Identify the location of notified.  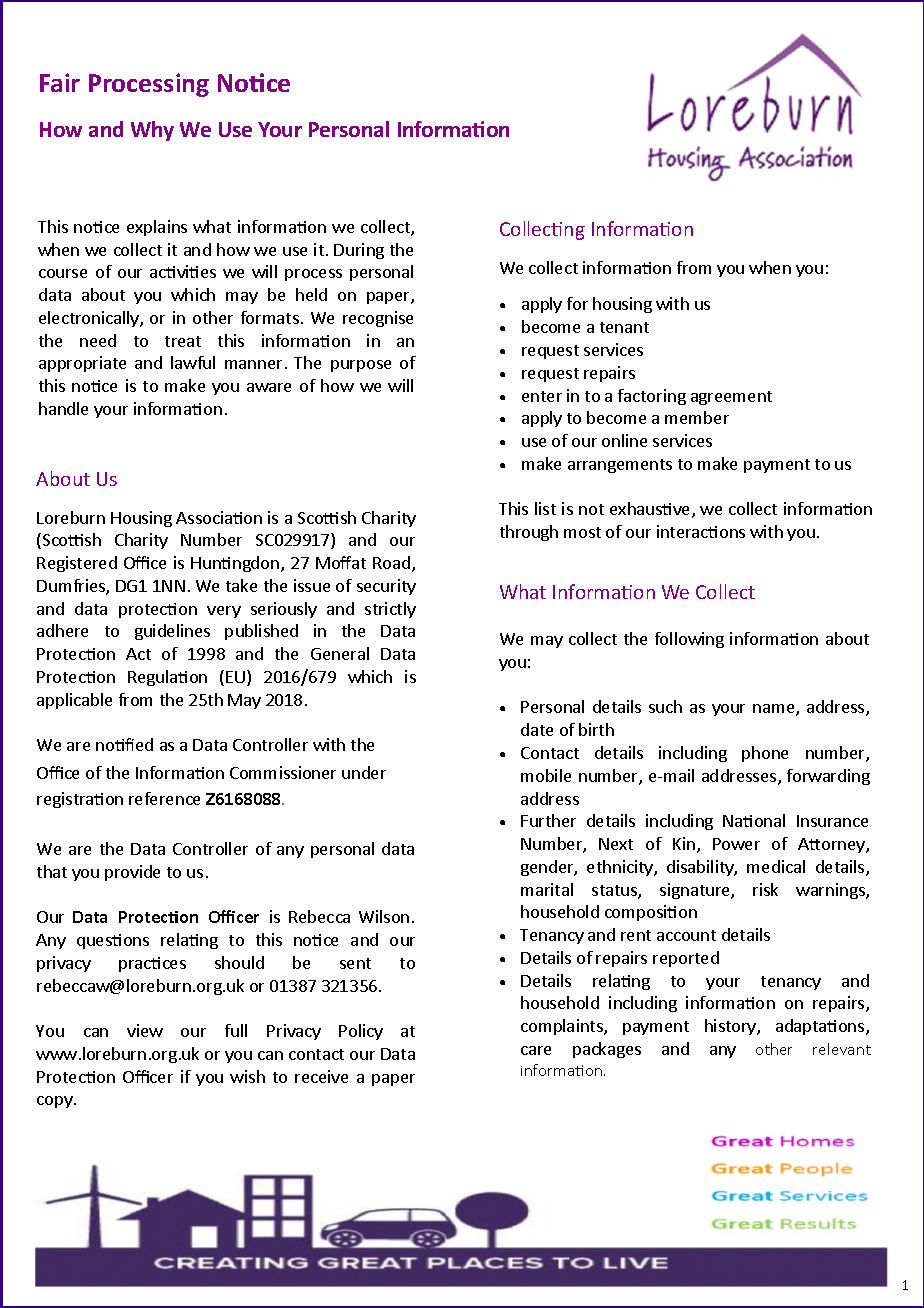
(124, 744).
